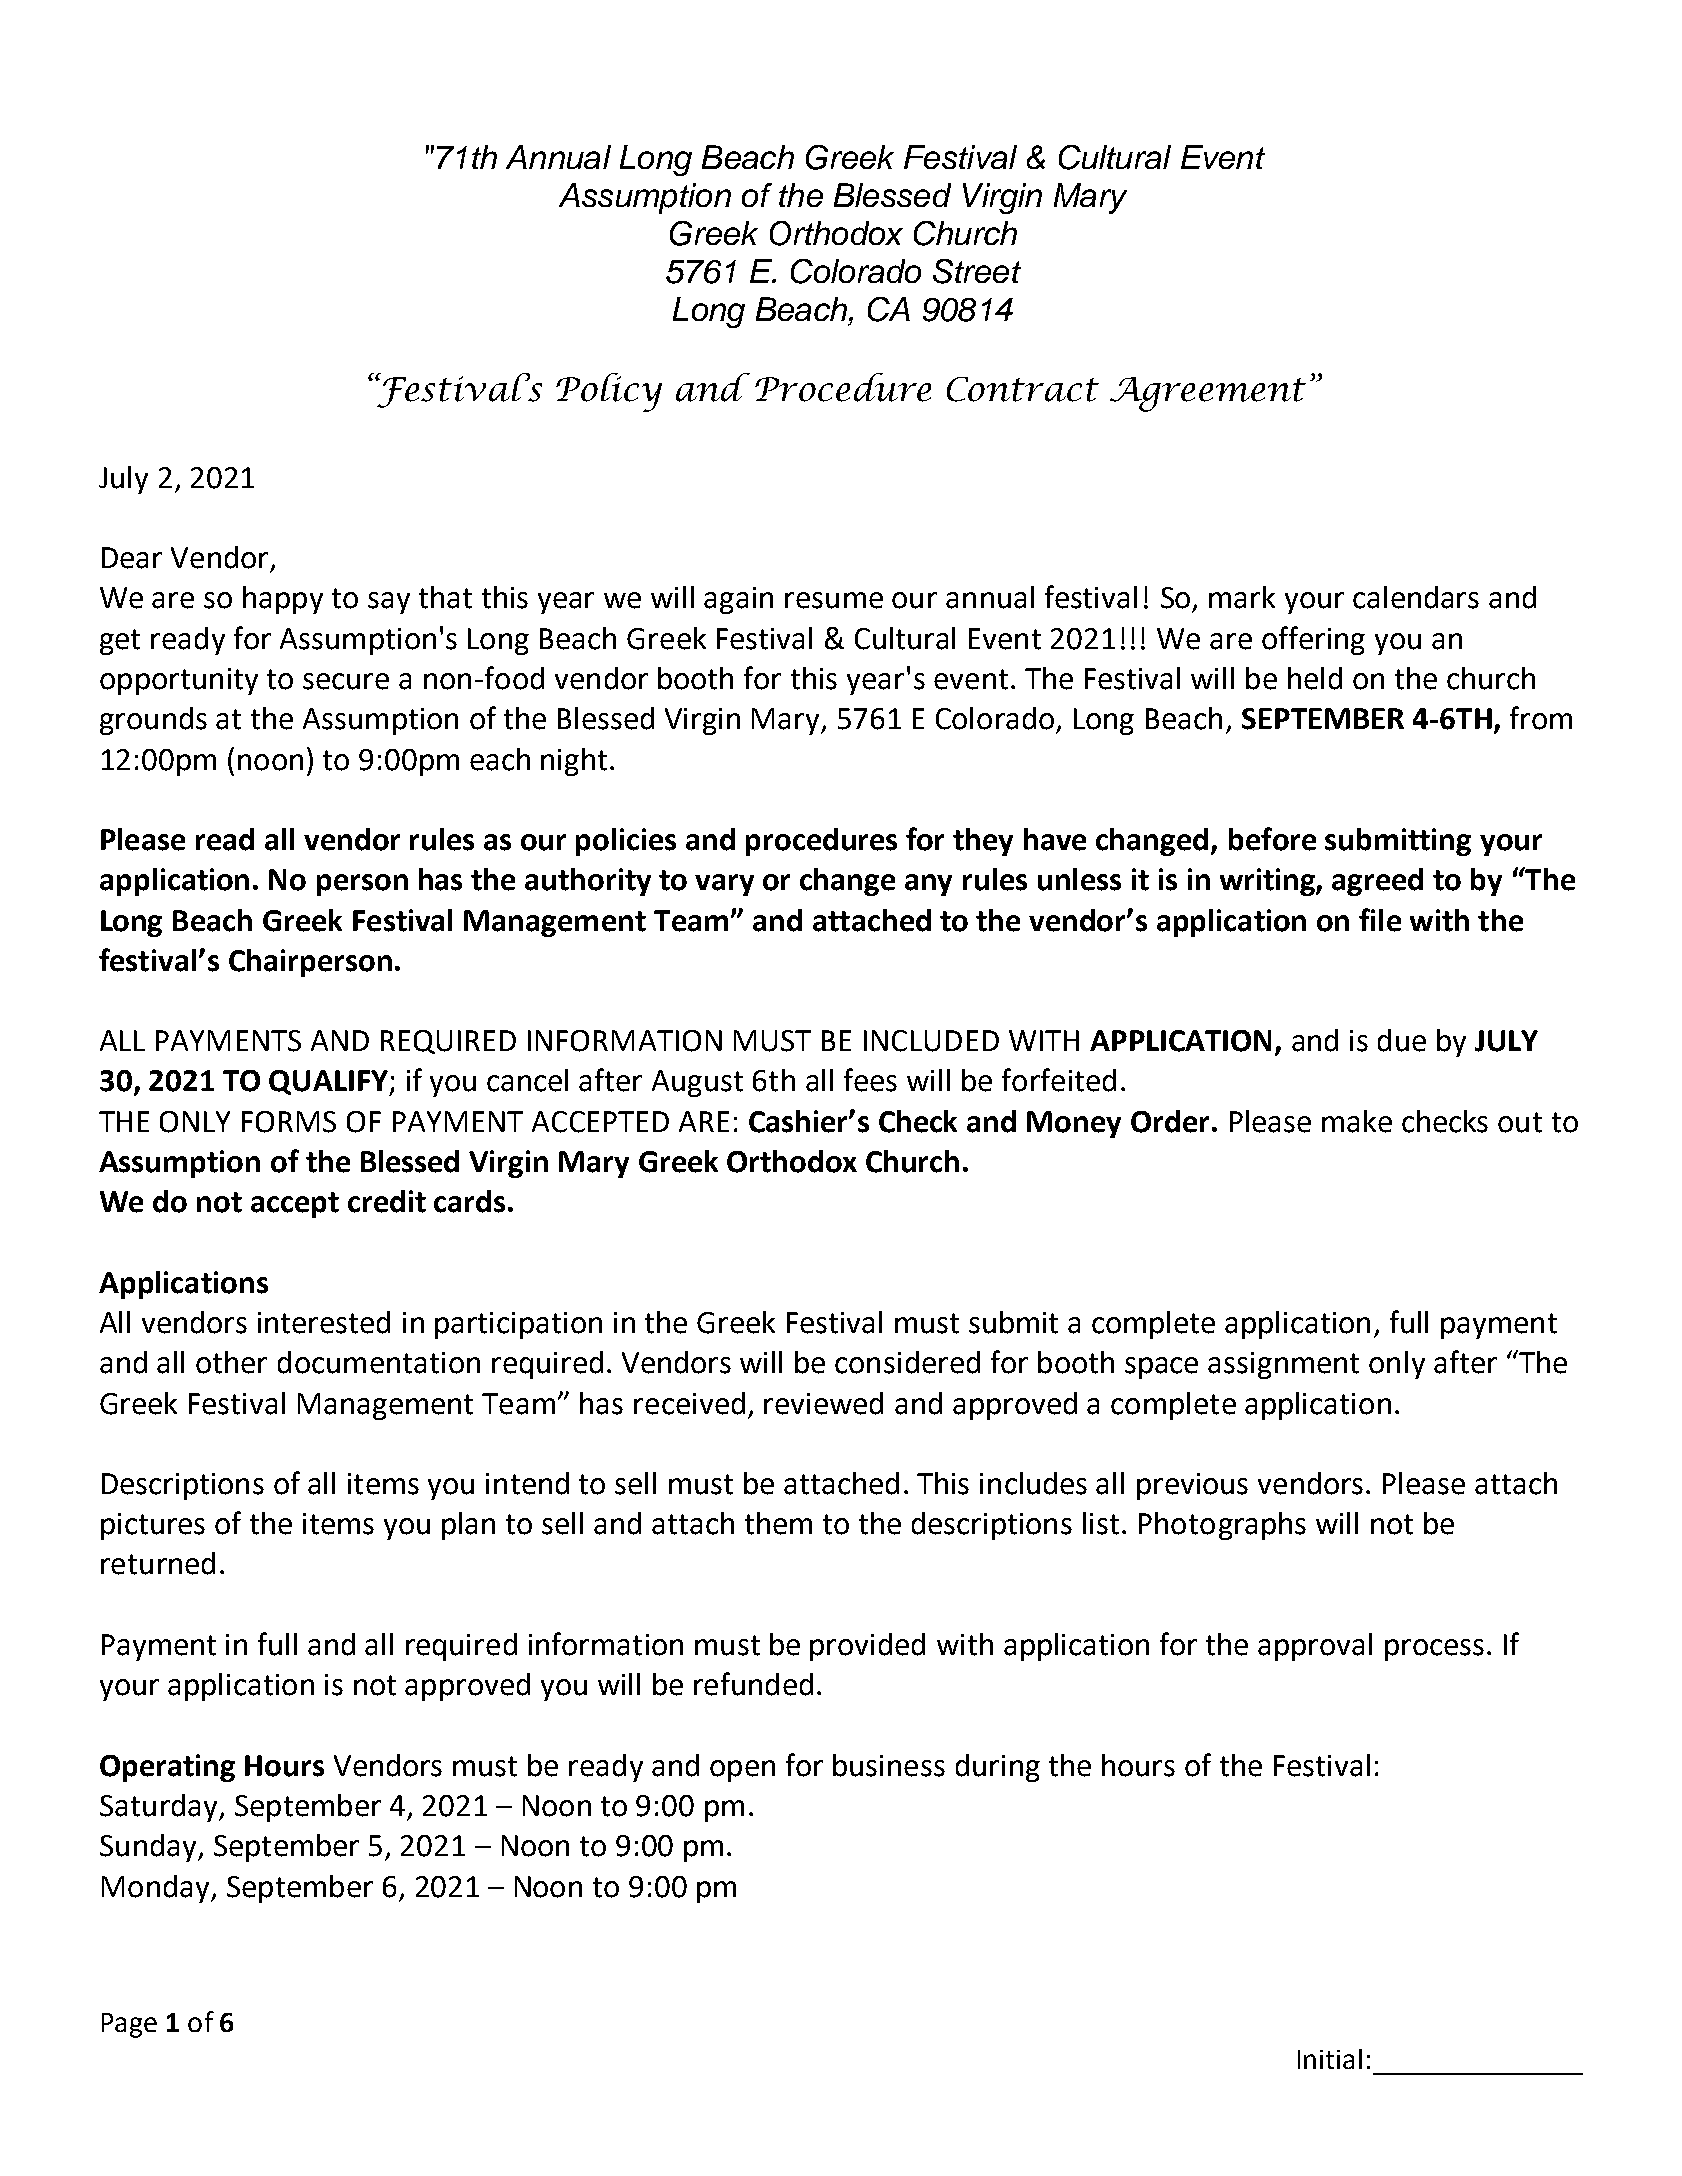 This page has height=2176, width=1682. I want to click on Page, so click(129, 2025).
